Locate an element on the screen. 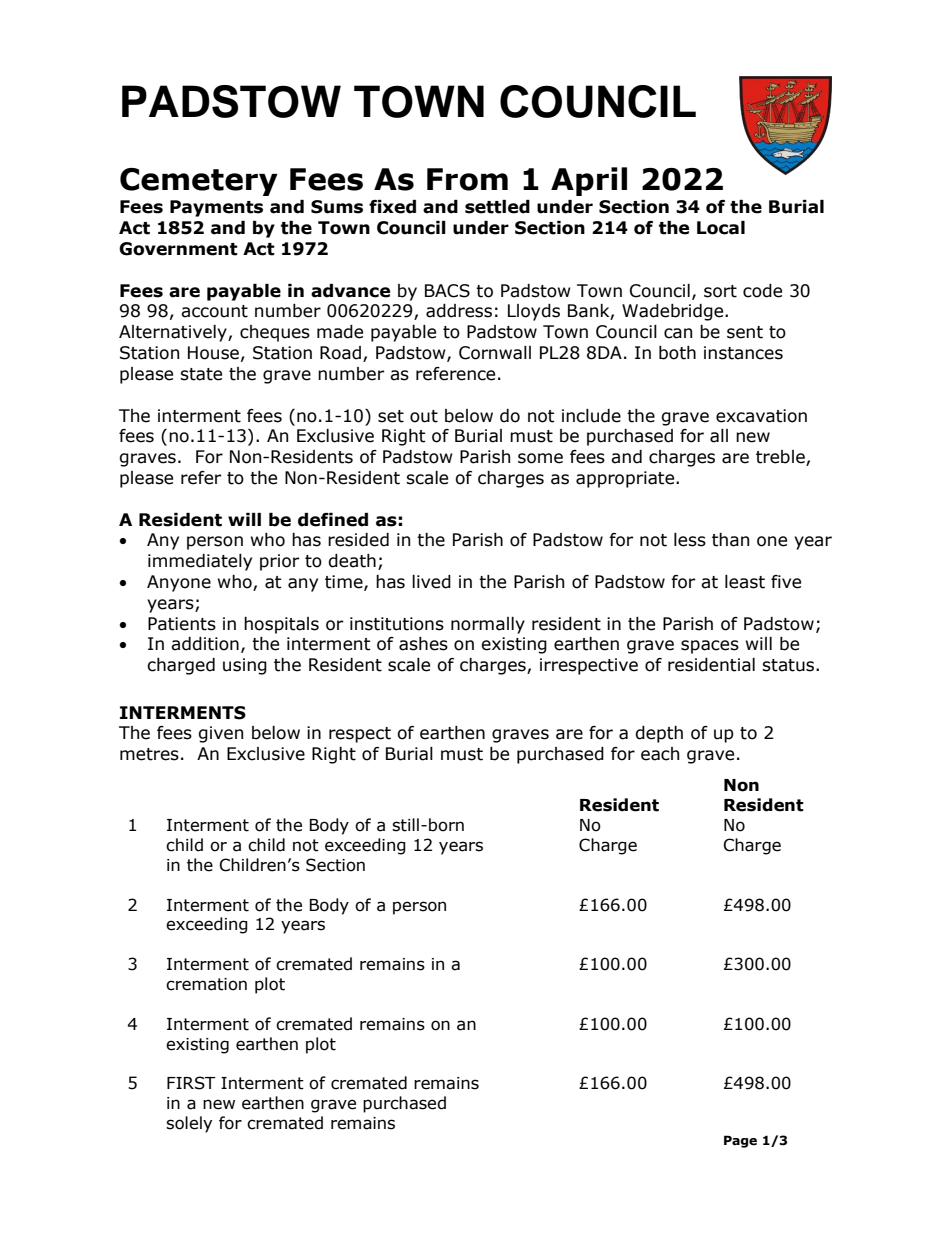 Image resolution: width=952 pixels, height=1233 pixels. lived is located at coordinates (431, 582).
